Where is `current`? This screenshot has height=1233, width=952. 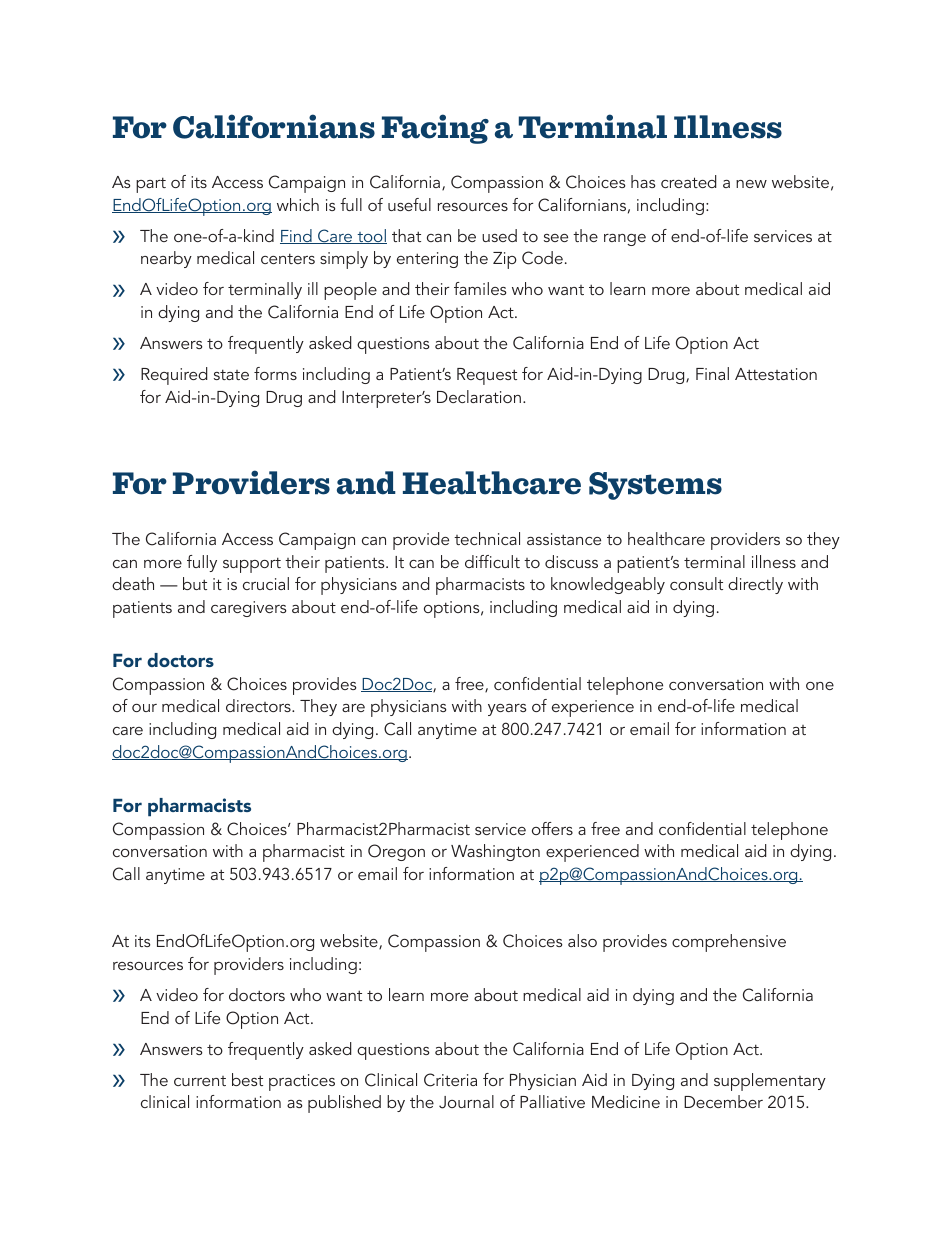 current is located at coordinates (200, 1081).
